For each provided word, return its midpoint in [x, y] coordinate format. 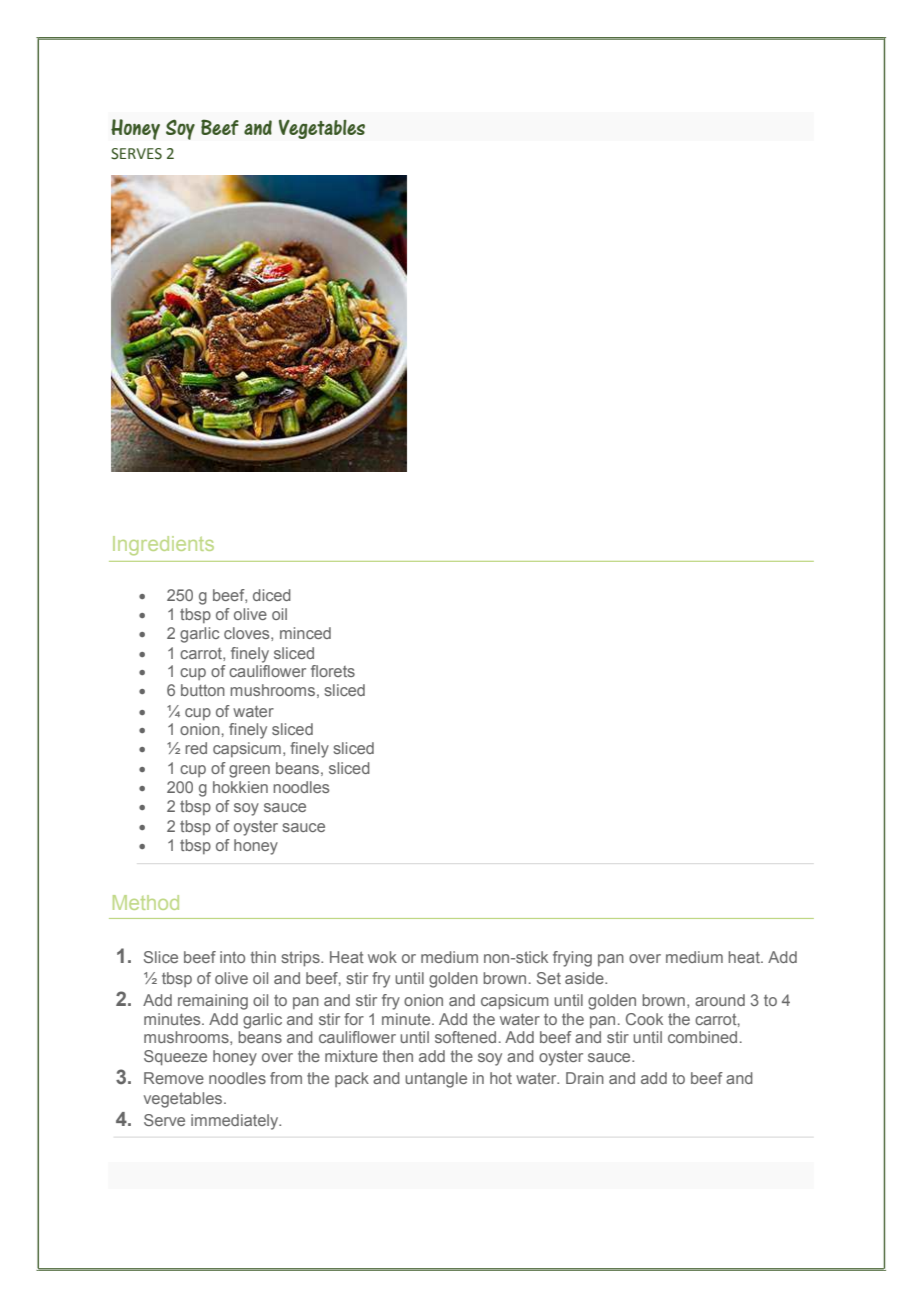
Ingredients [163, 545]
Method [146, 902]
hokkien [240, 787]
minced [305, 633]
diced [272, 595]
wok [382, 957]
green [249, 771]
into [232, 957]
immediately [236, 1122]
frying [572, 959]
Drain [585, 1078]
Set [549, 978]
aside [585, 978]
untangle [436, 1080]
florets [333, 671]
